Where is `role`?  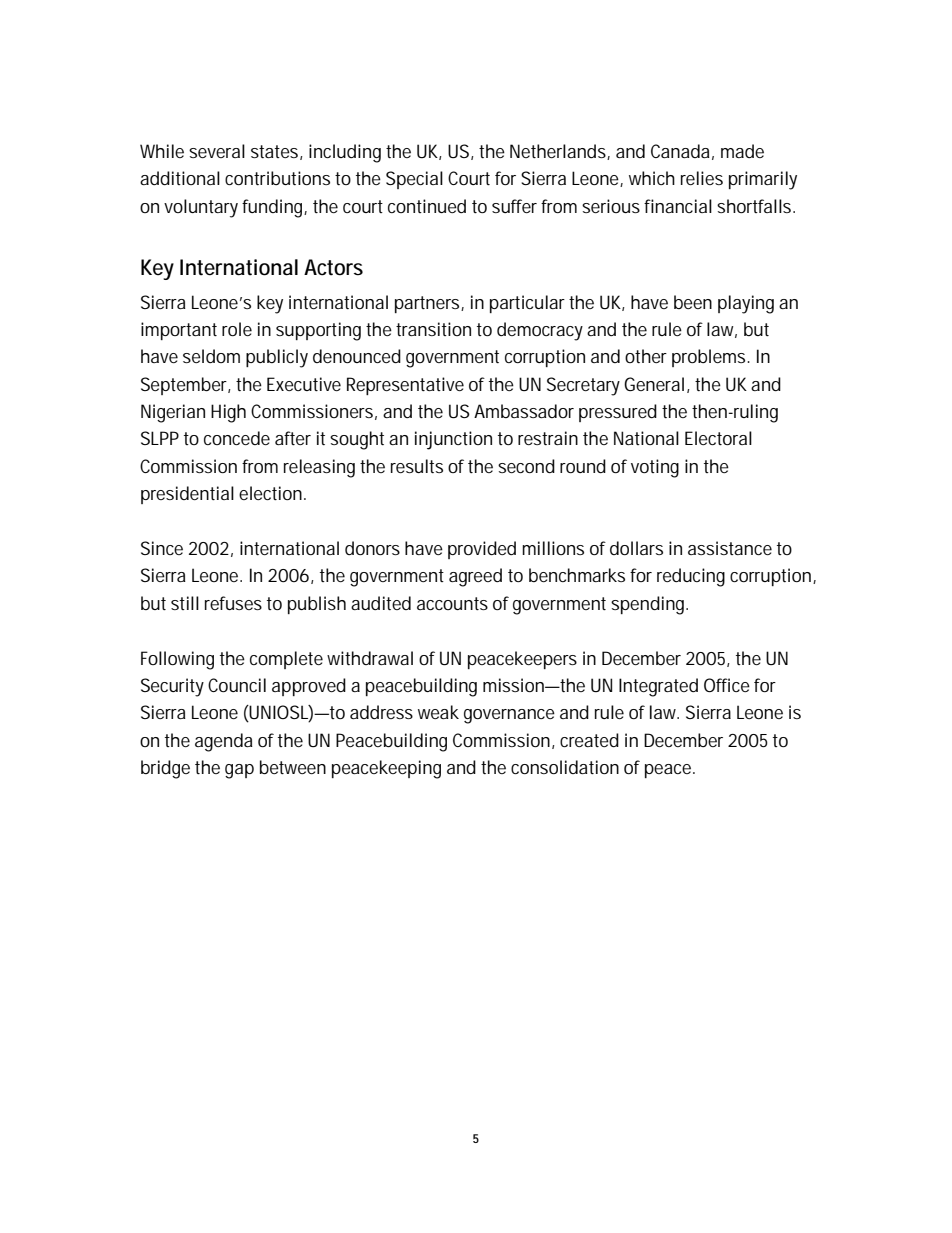
role is located at coordinates (237, 329).
